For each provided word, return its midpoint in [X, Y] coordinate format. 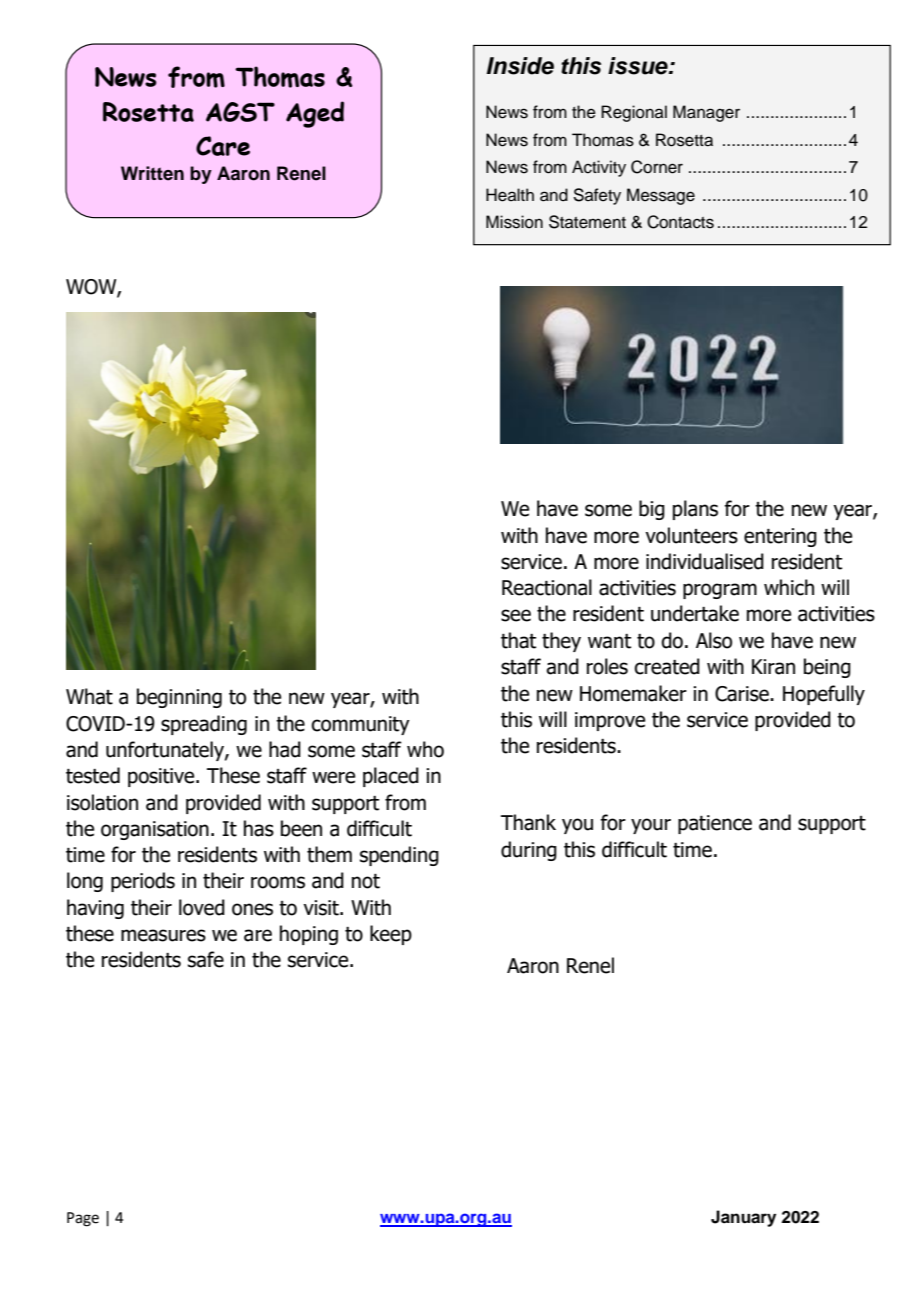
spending [399, 856]
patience [715, 824]
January [743, 1218]
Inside [520, 66]
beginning [179, 698]
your [651, 826]
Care [223, 146]
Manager [706, 113]
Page [83, 1219]
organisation [155, 830]
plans [695, 510]
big [652, 510]
